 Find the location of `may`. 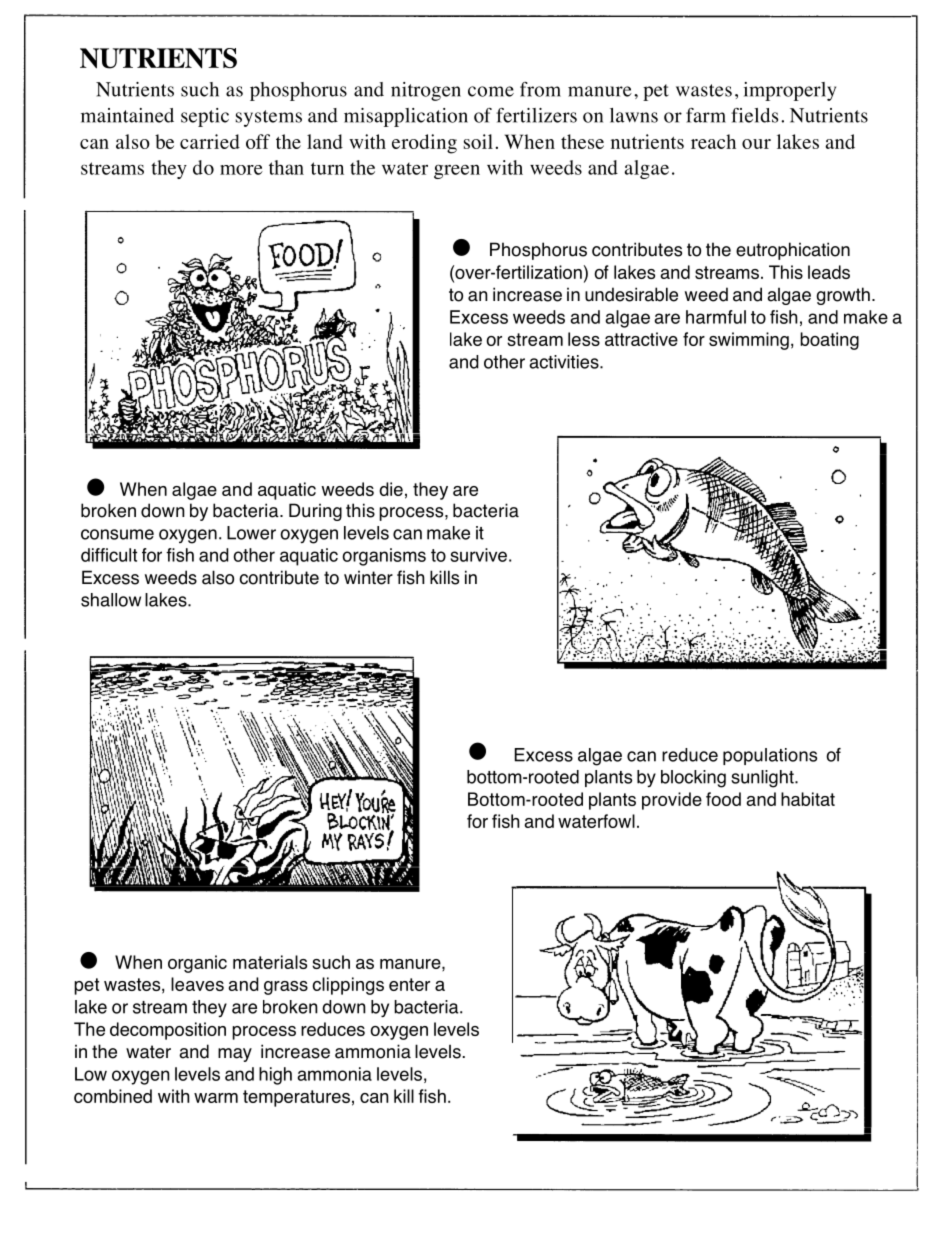

may is located at coordinates (235, 1055).
